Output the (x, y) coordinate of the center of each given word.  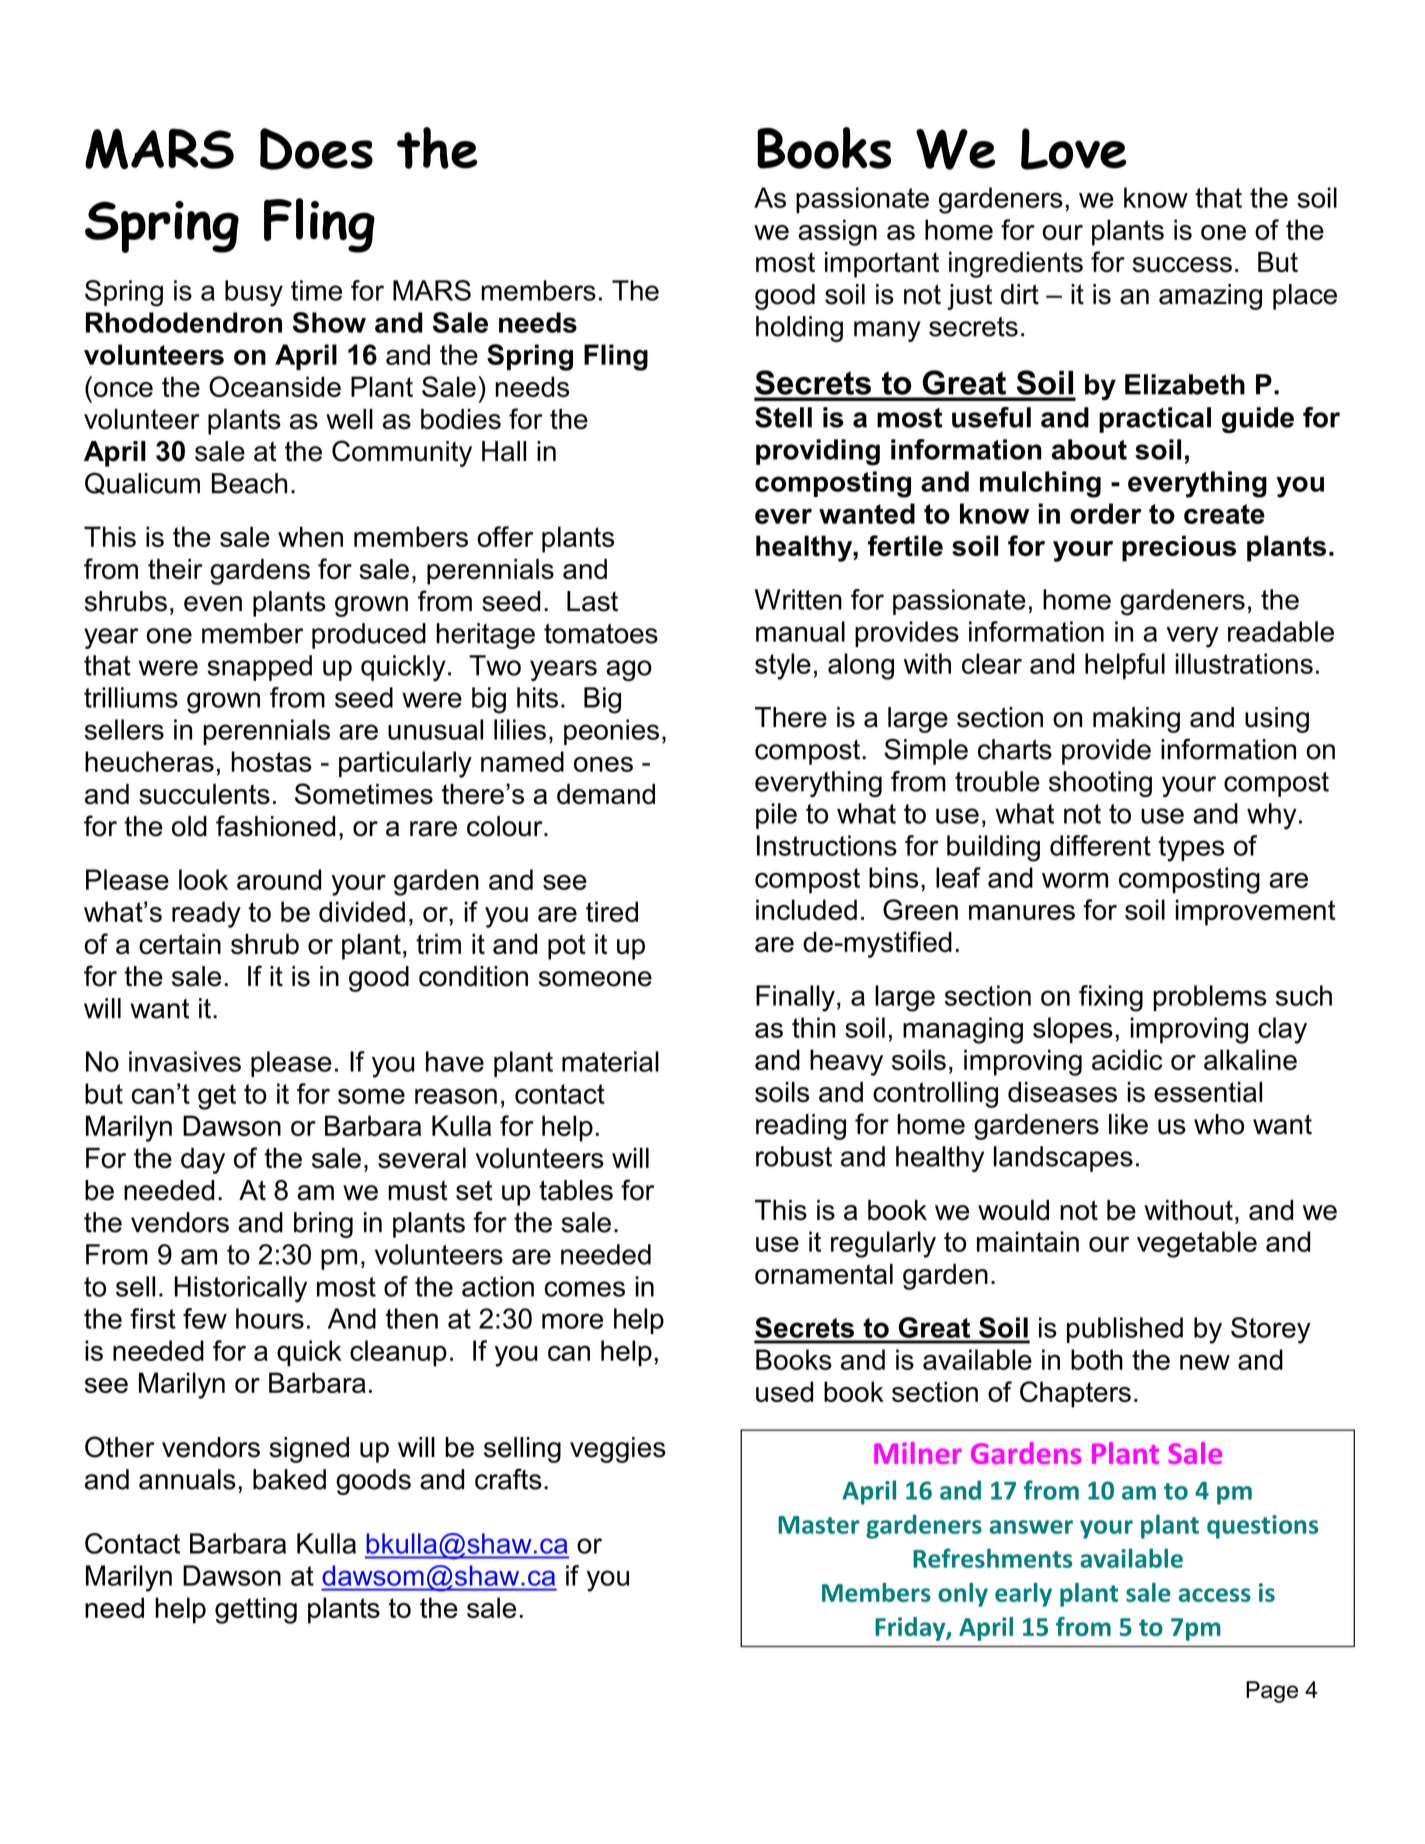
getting (256, 1610)
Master (819, 1525)
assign (837, 232)
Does (316, 149)
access (1215, 1595)
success (1182, 265)
